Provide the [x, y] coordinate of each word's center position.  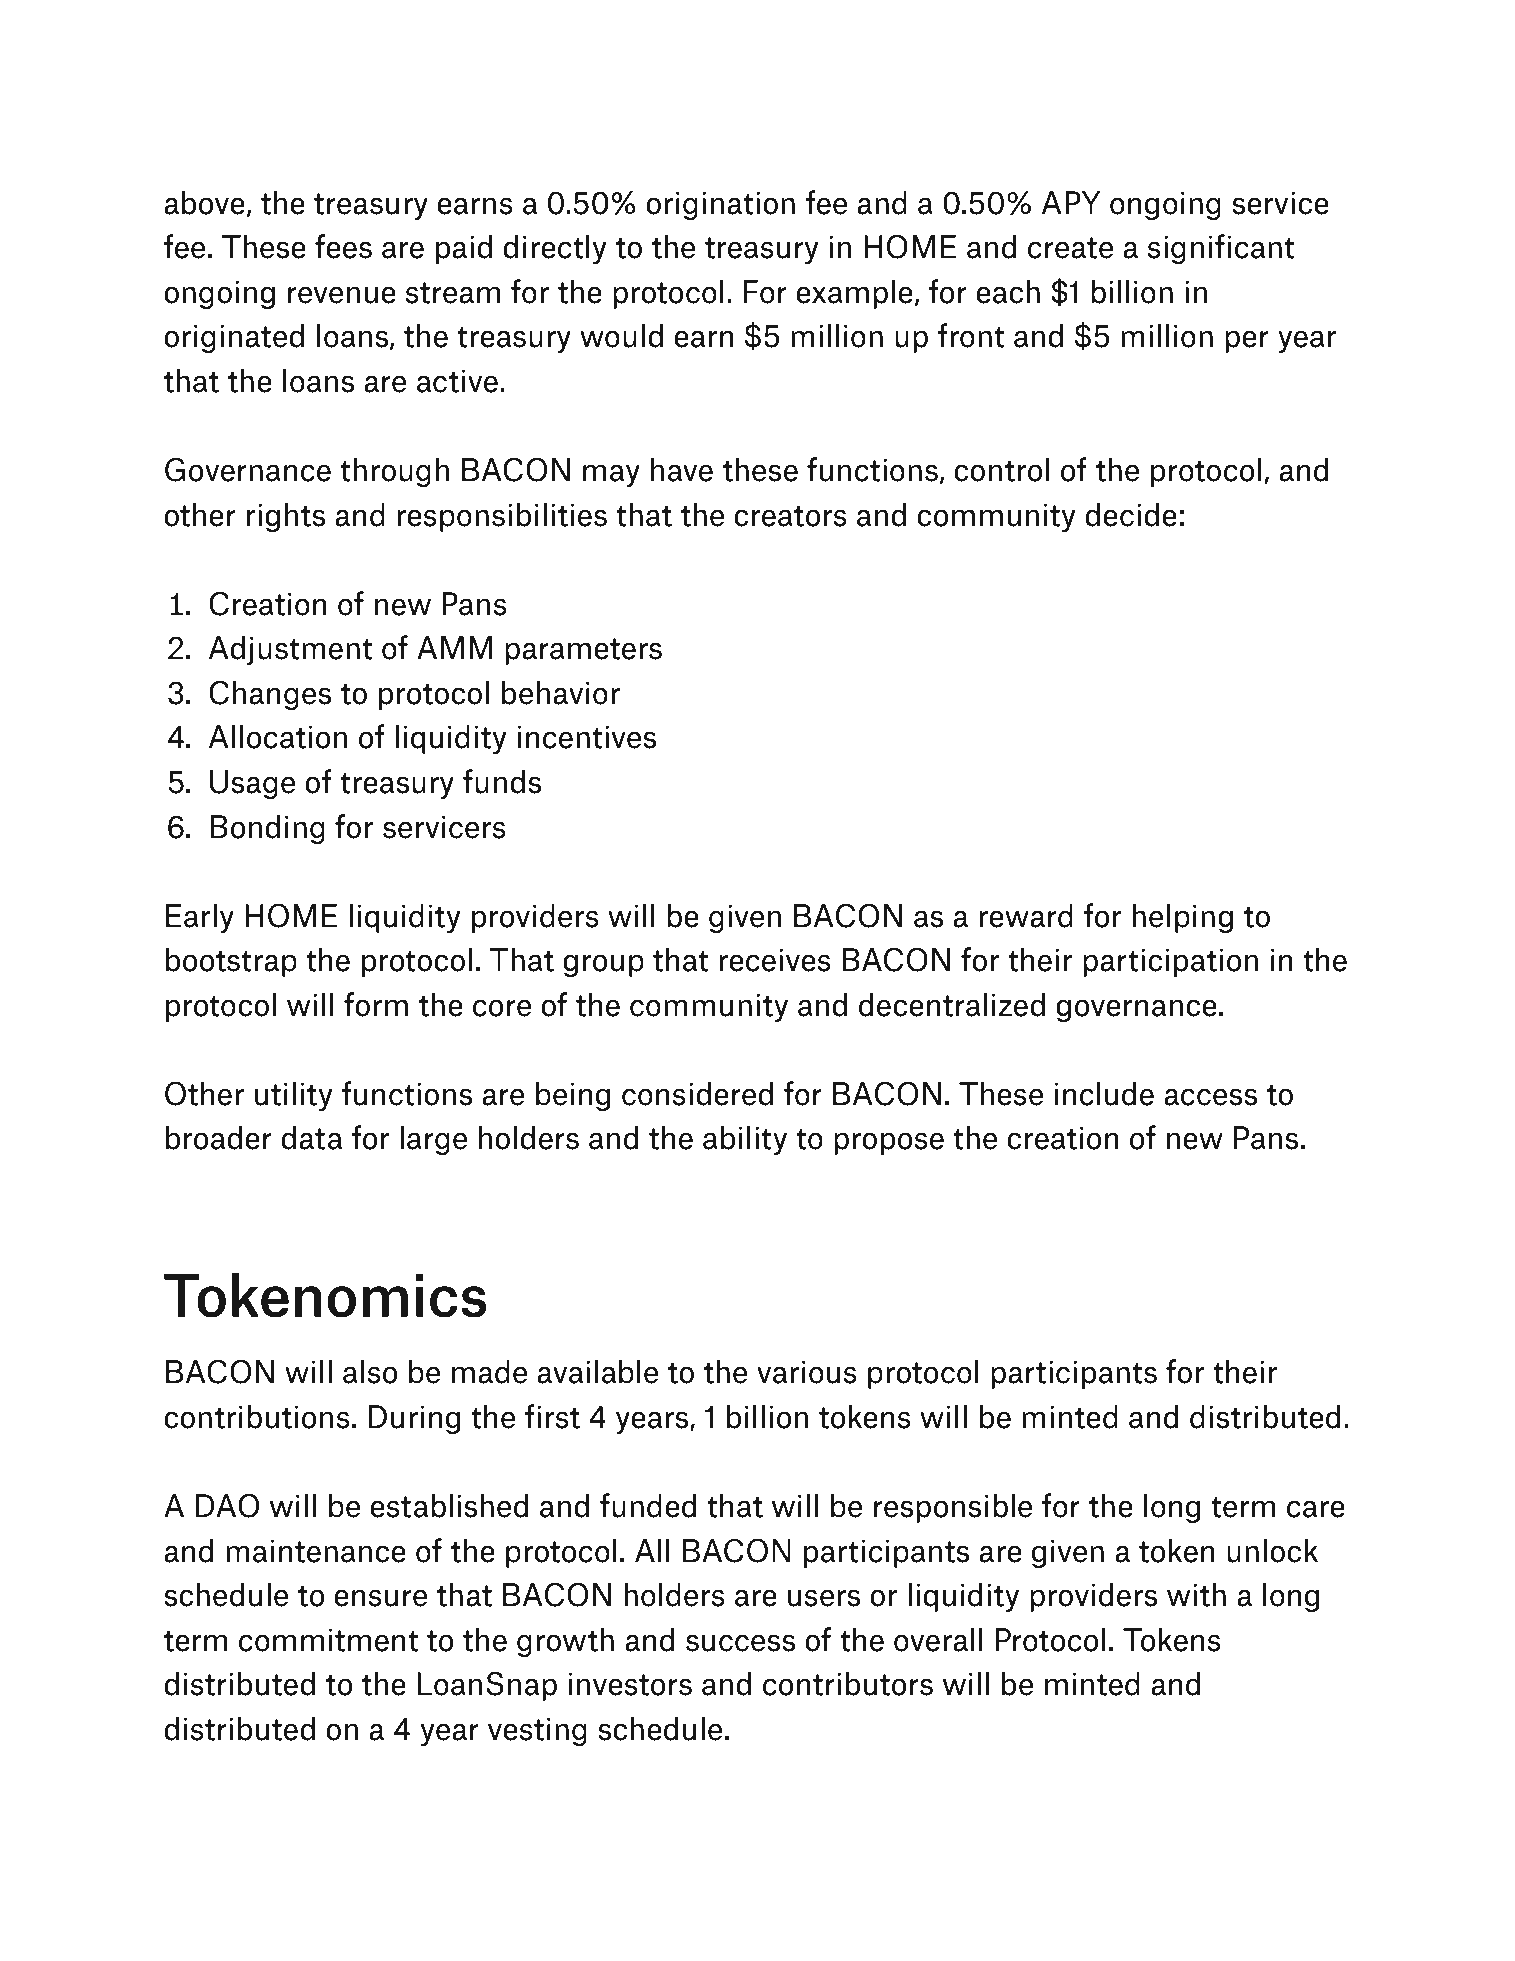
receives [775, 960]
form [376, 1004]
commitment [329, 1640]
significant [1221, 249]
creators [790, 516]
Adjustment [291, 650]
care [1316, 1509]
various [807, 1372]
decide [1131, 514]
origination [720, 205]
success [740, 1643]
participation [1170, 962]
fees [343, 246]
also [370, 1371]
